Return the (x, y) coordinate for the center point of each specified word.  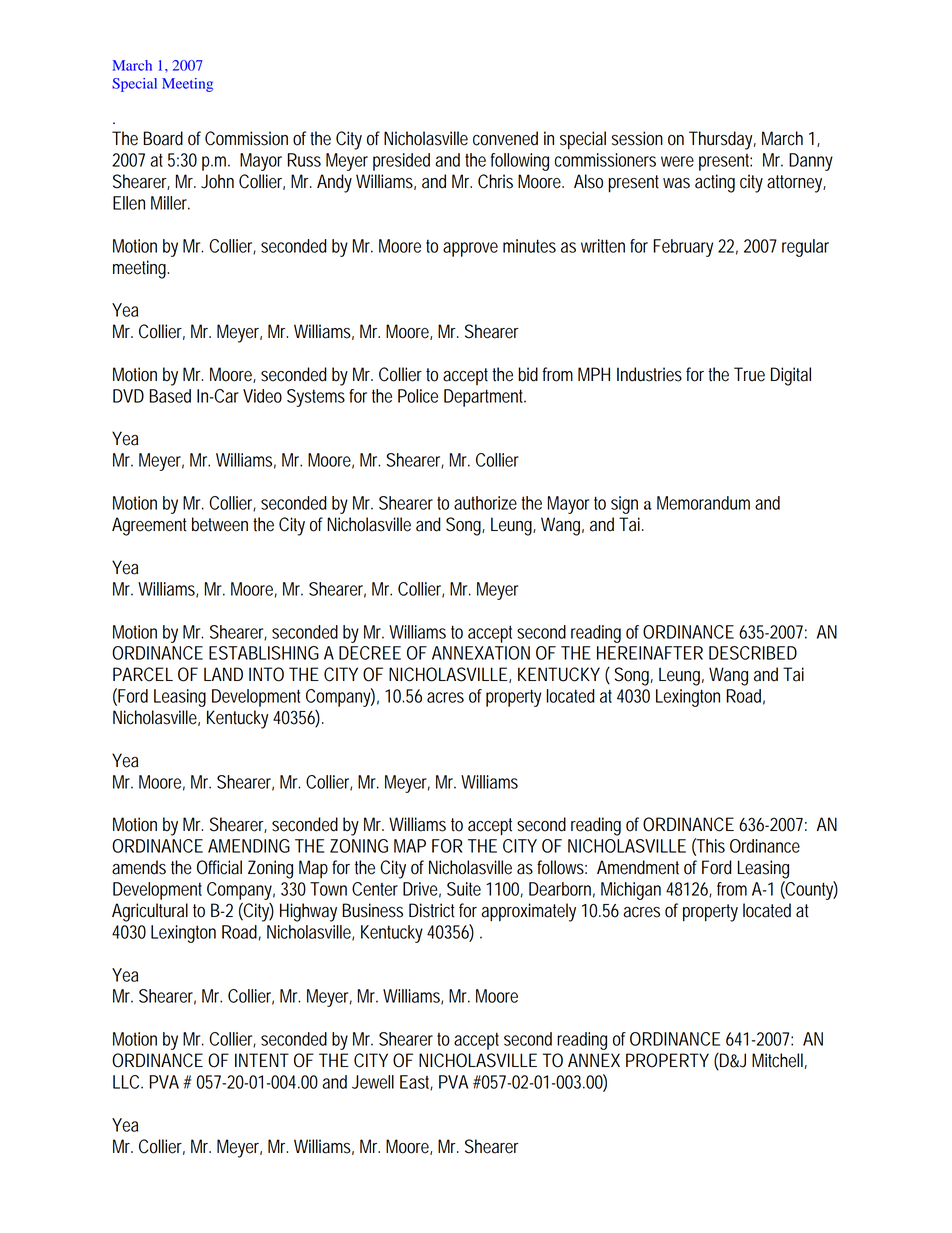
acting (715, 183)
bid (528, 374)
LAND (223, 674)
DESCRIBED (753, 653)
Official (219, 867)
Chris (495, 181)
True (749, 374)
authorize (485, 503)
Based (170, 396)
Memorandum (703, 503)
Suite (464, 889)
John (217, 181)
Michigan (631, 891)
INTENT (262, 1060)
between (220, 524)
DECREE (370, 653)
